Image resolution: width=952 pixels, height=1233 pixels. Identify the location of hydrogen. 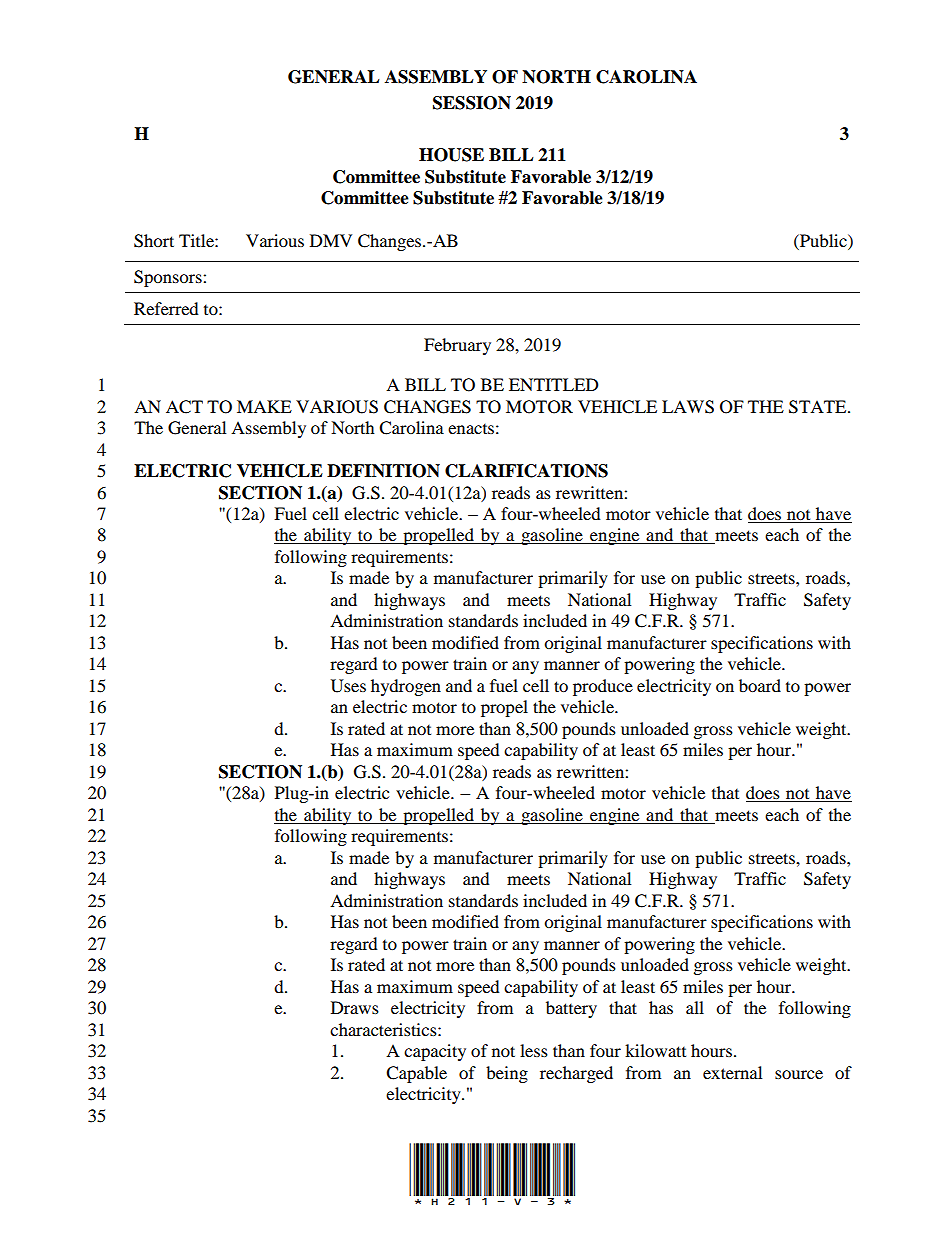
(406, 687).
